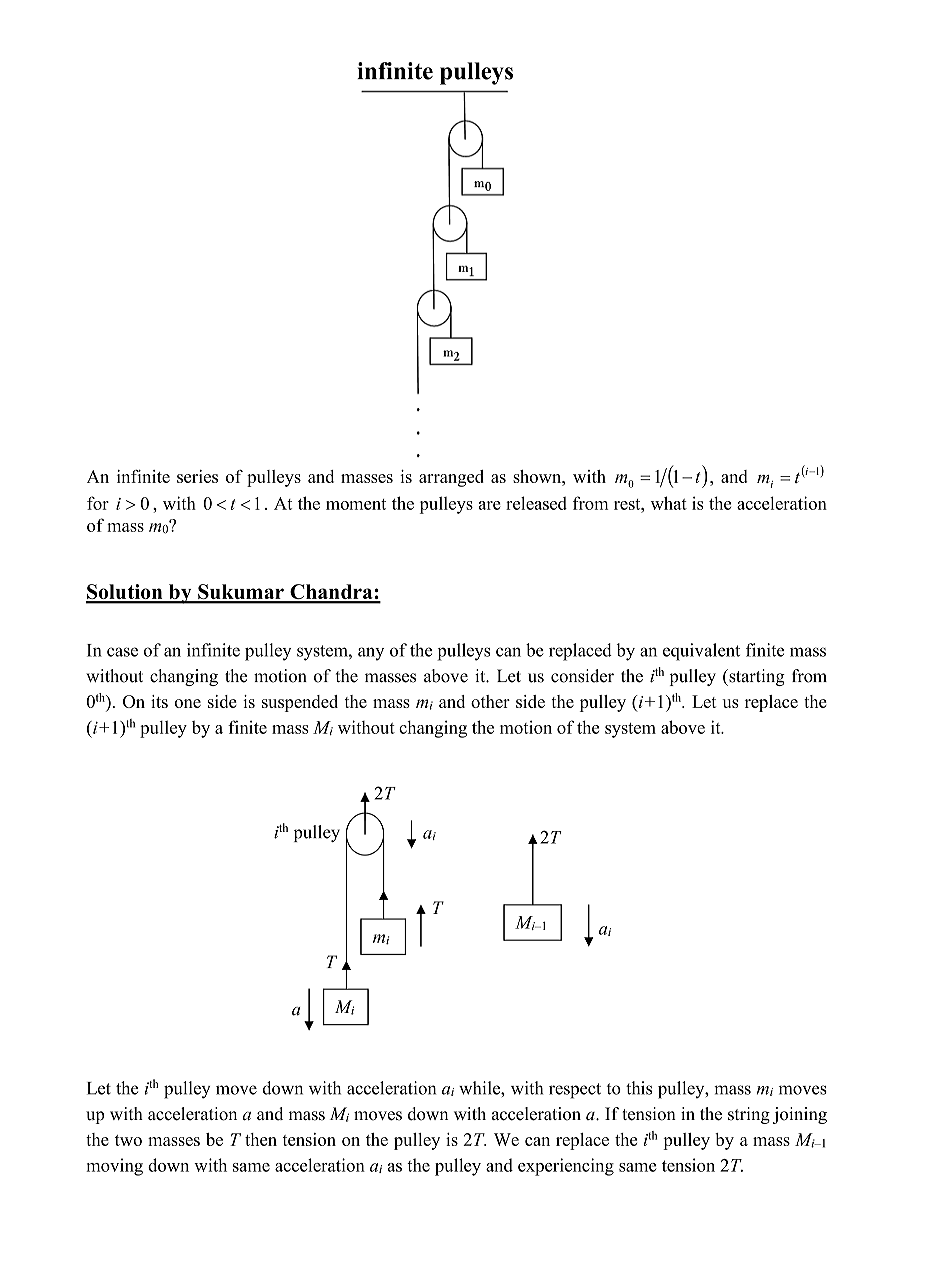 This page has height=1288, width=951. I want to click on one, so click(188, 703).
